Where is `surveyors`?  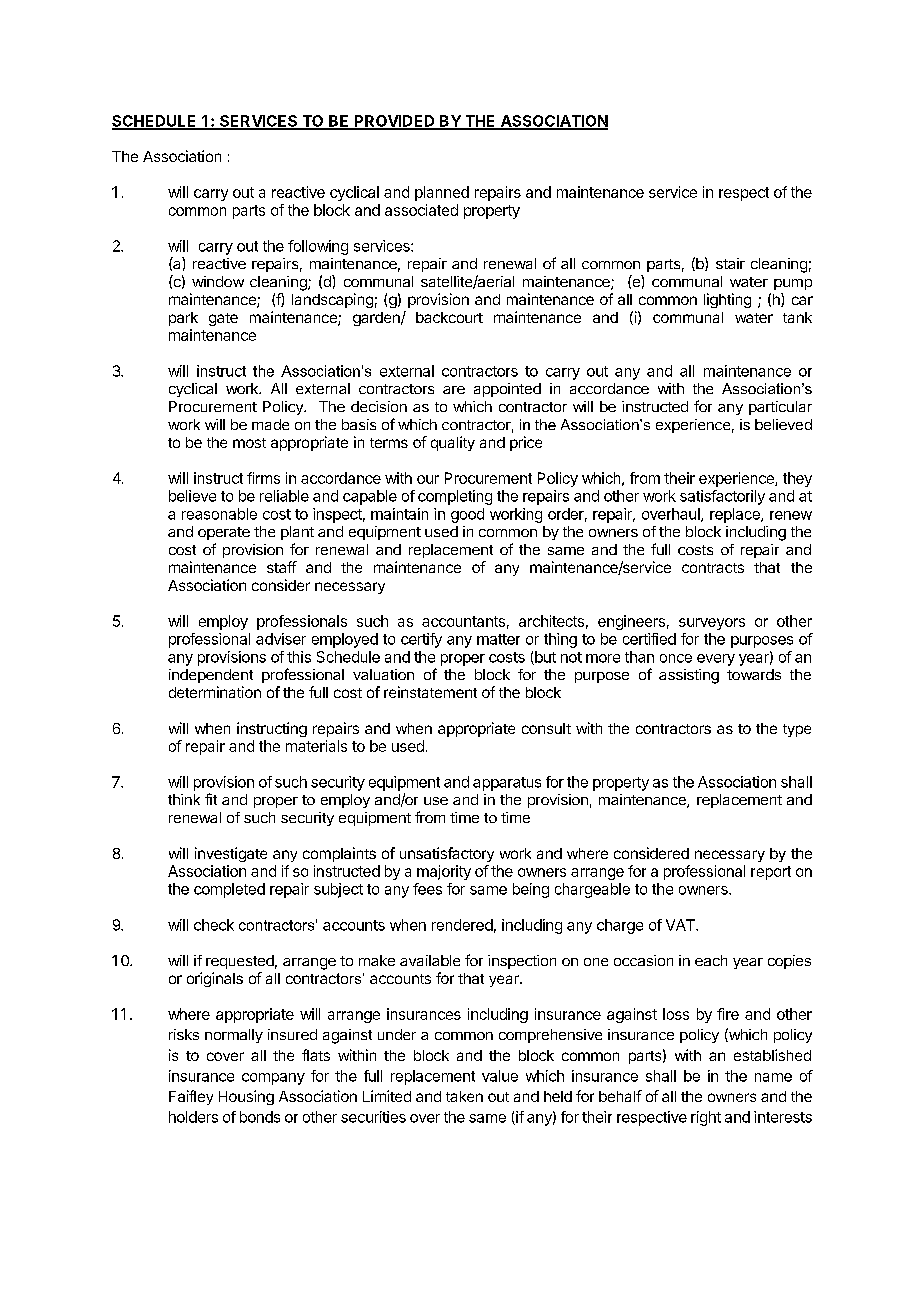 surveyors is located at coordinates (712, 624).
